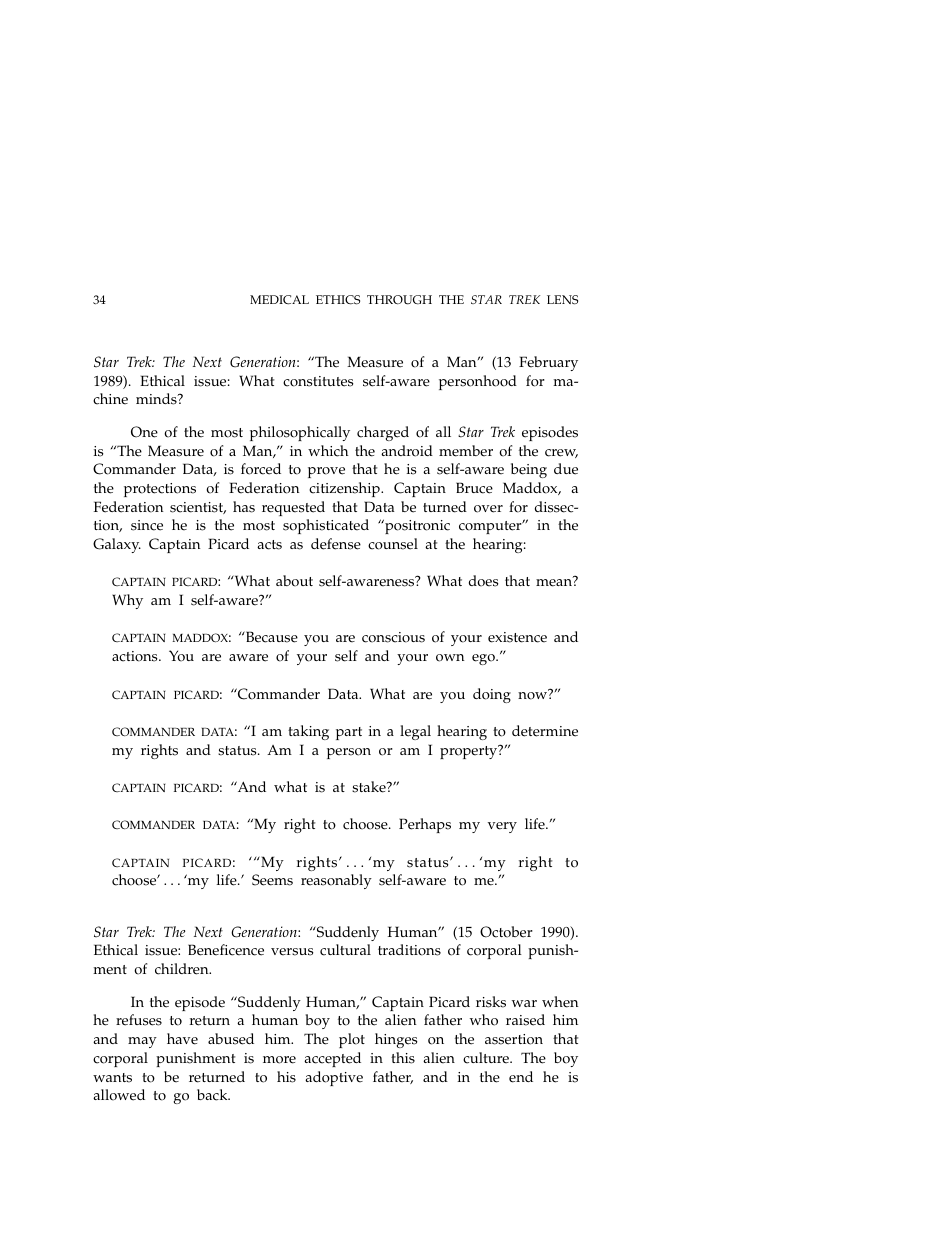 The image size is (952, 1233). I want to click on end, so click(521, 1077).
